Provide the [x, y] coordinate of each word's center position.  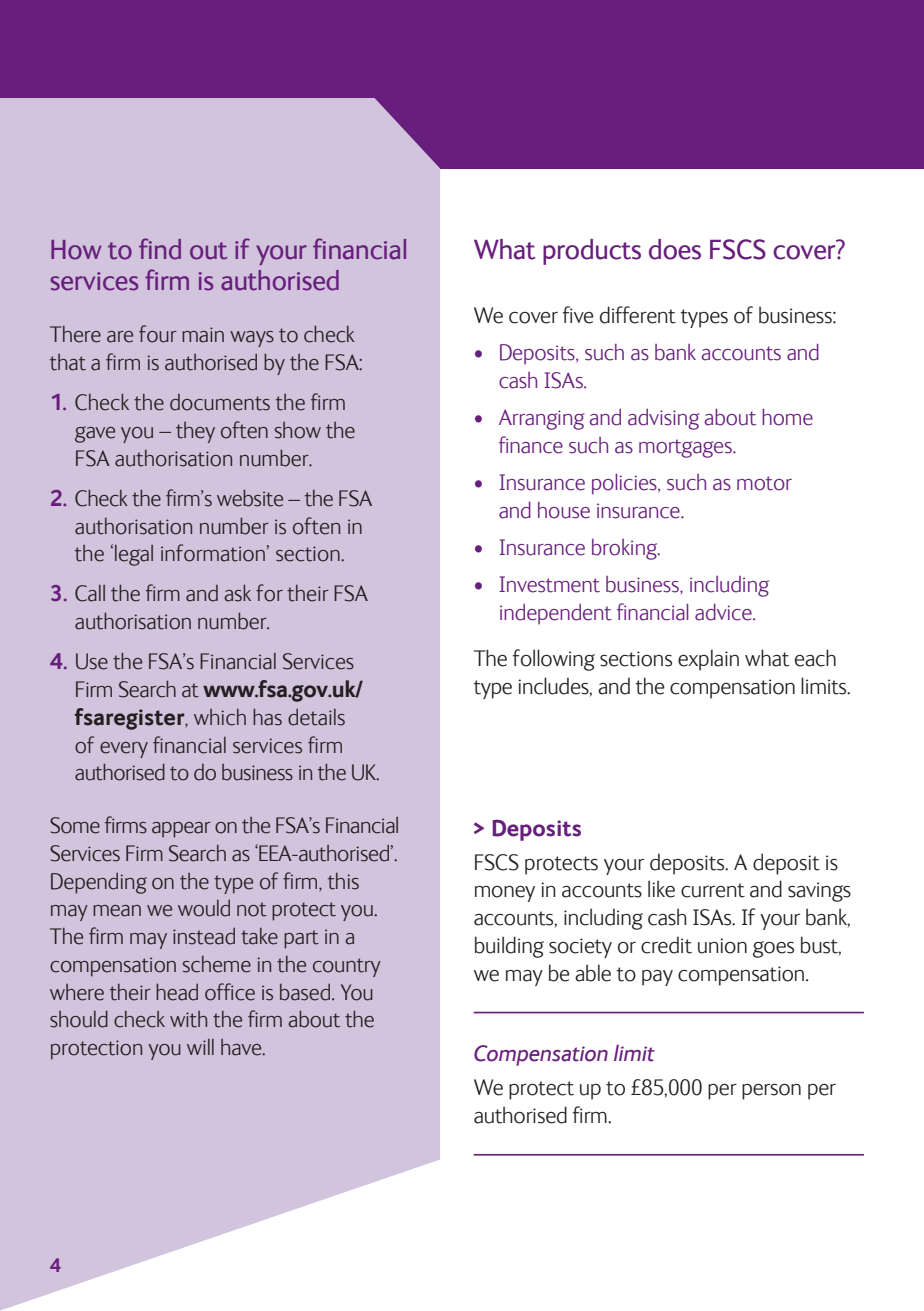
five [578, 315]
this [343, 881]
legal [134, 555]
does [675, 249]
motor [764, 483]
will [200, 1047]
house [564, 510]
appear [181, 830]
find [160, 249]
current [713, 890]
